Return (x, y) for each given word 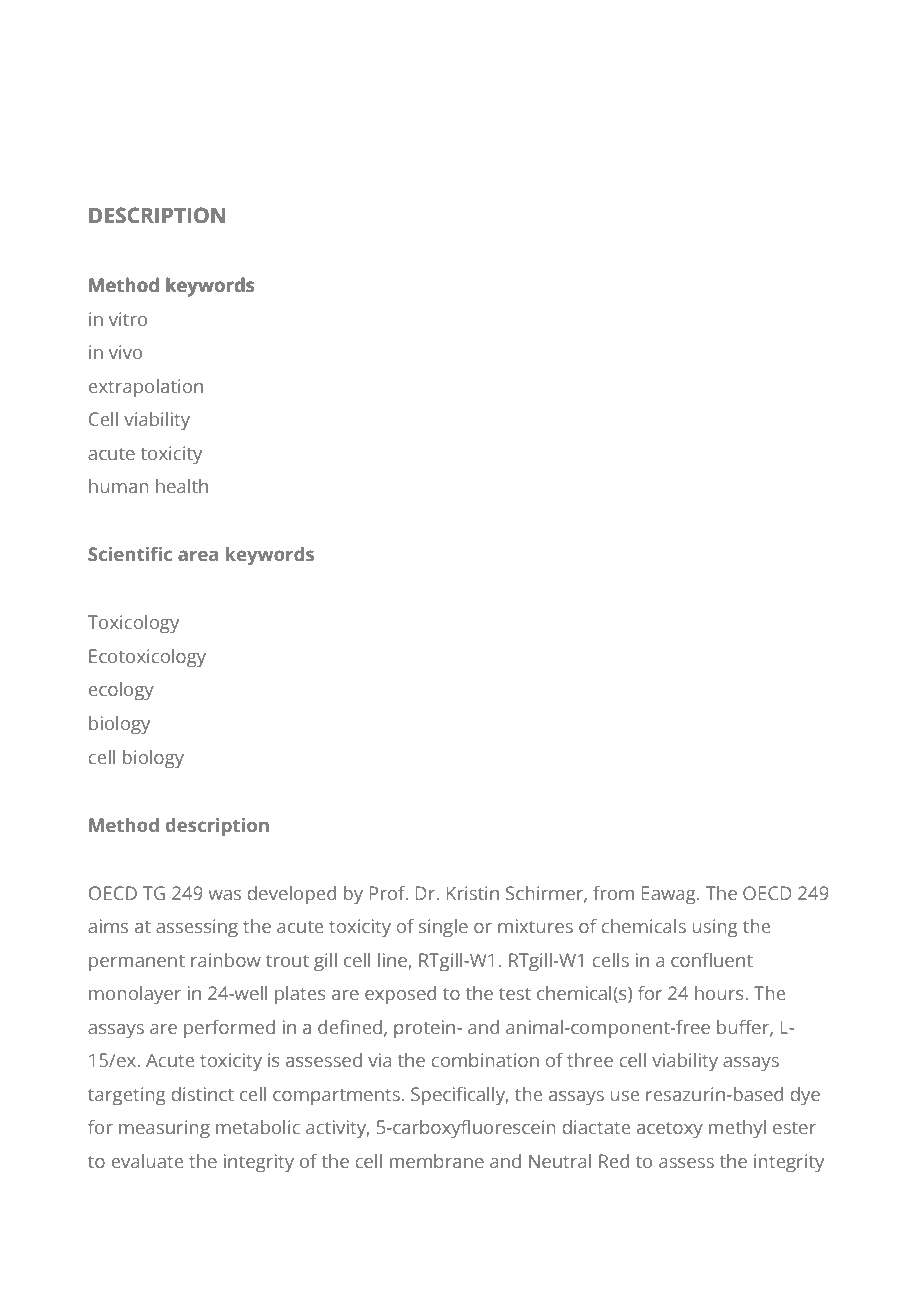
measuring (164, 1129)
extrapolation (145, 388)
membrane (437, 1161)
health (182, 486)
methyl (737, 1129)
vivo (125, 352)
